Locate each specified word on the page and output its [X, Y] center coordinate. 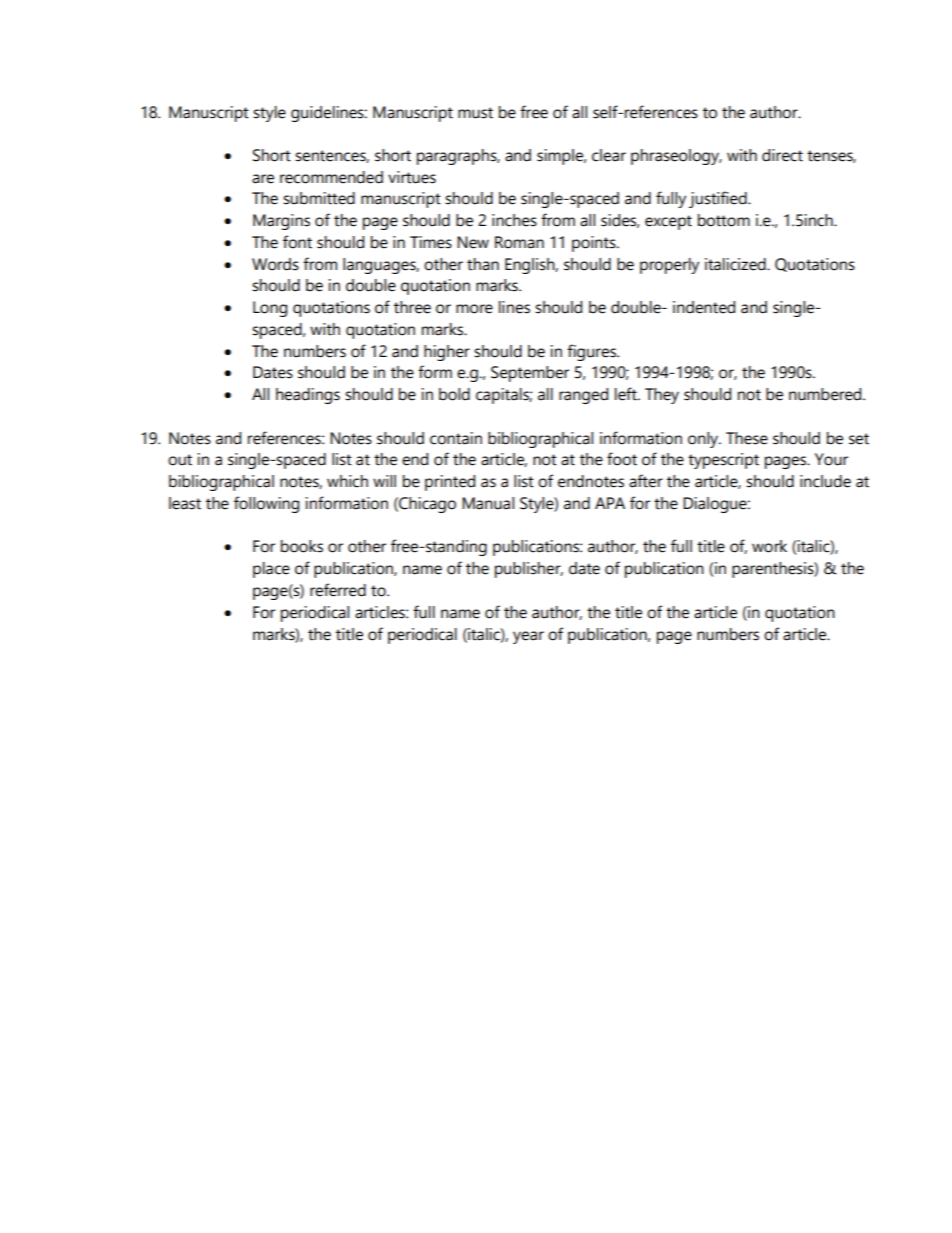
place [271, 570]
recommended [331, 177]
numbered [826, 394]
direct [782, 155]
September [530, 374]
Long [270, 309]
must [475, 113]
